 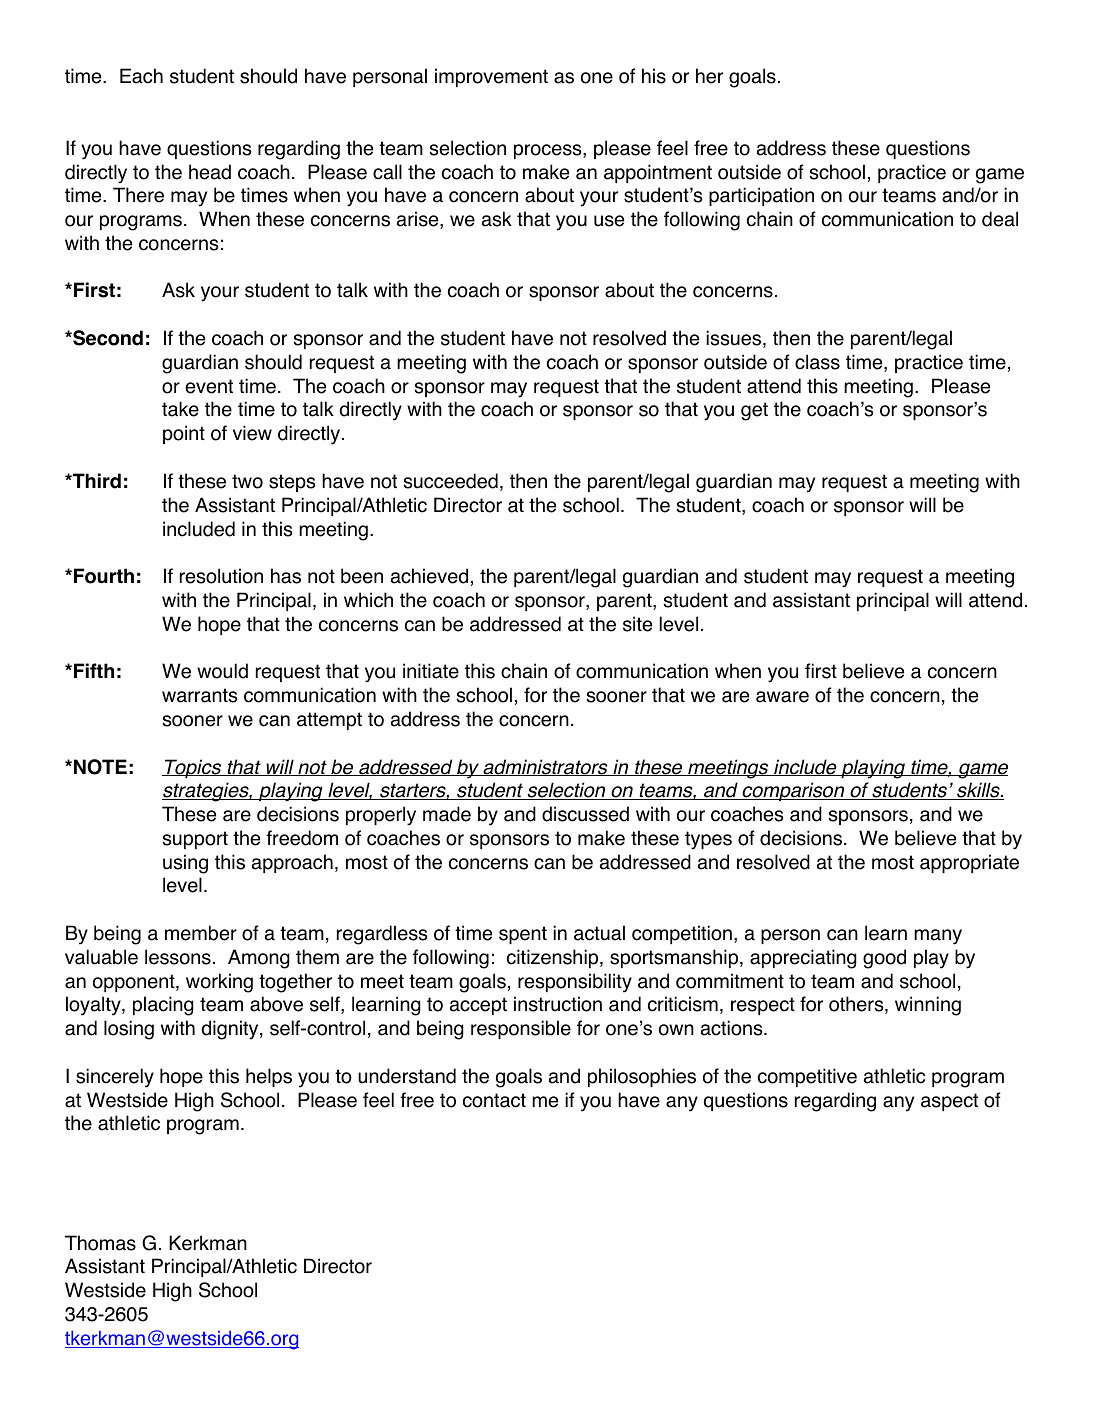 I want to click on appropriate, so click(x=969, y=863).
